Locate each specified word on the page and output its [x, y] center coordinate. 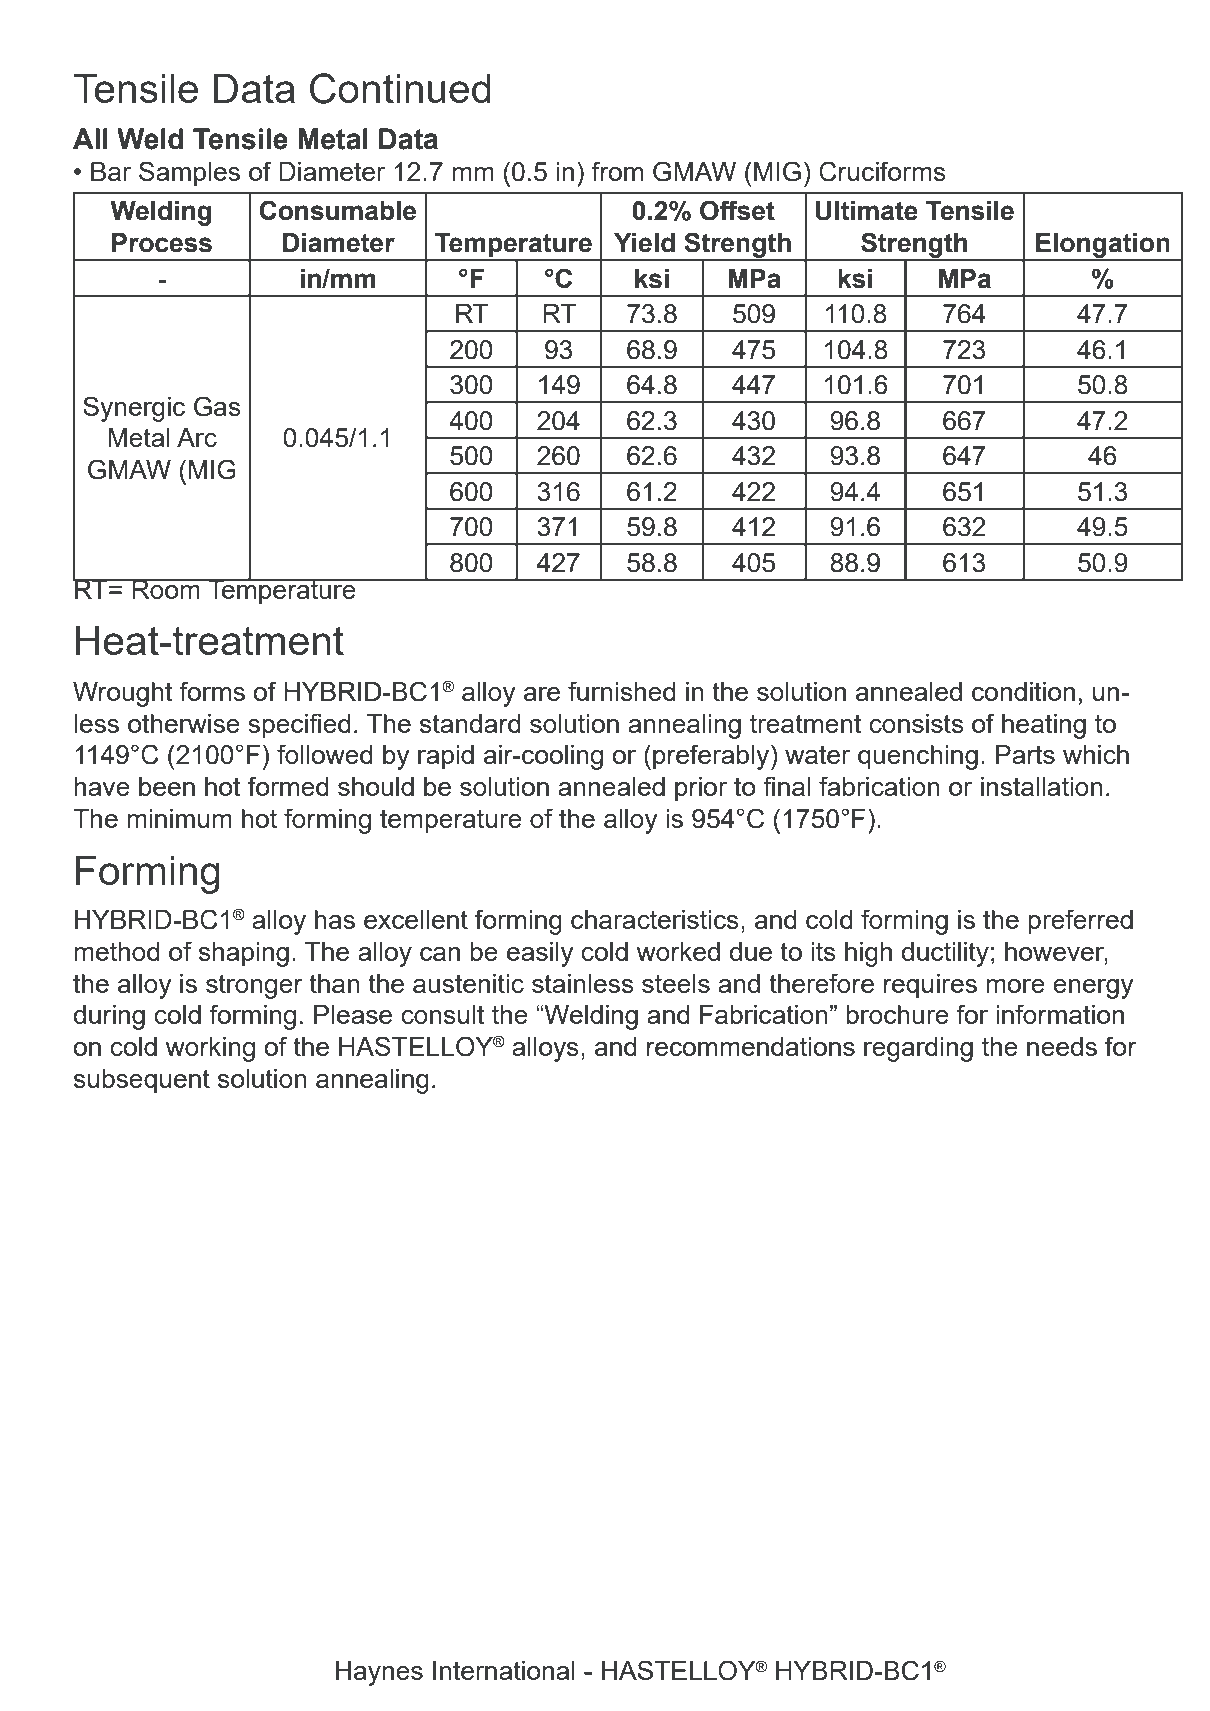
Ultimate [866, 211]
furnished [622, 691]
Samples [189, 174]
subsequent [142, 1081]
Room [166, 588]
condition [1023, 691]
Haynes [379, 1673]
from [617, 171]
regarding [918, 1049]
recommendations [751, 1046]
